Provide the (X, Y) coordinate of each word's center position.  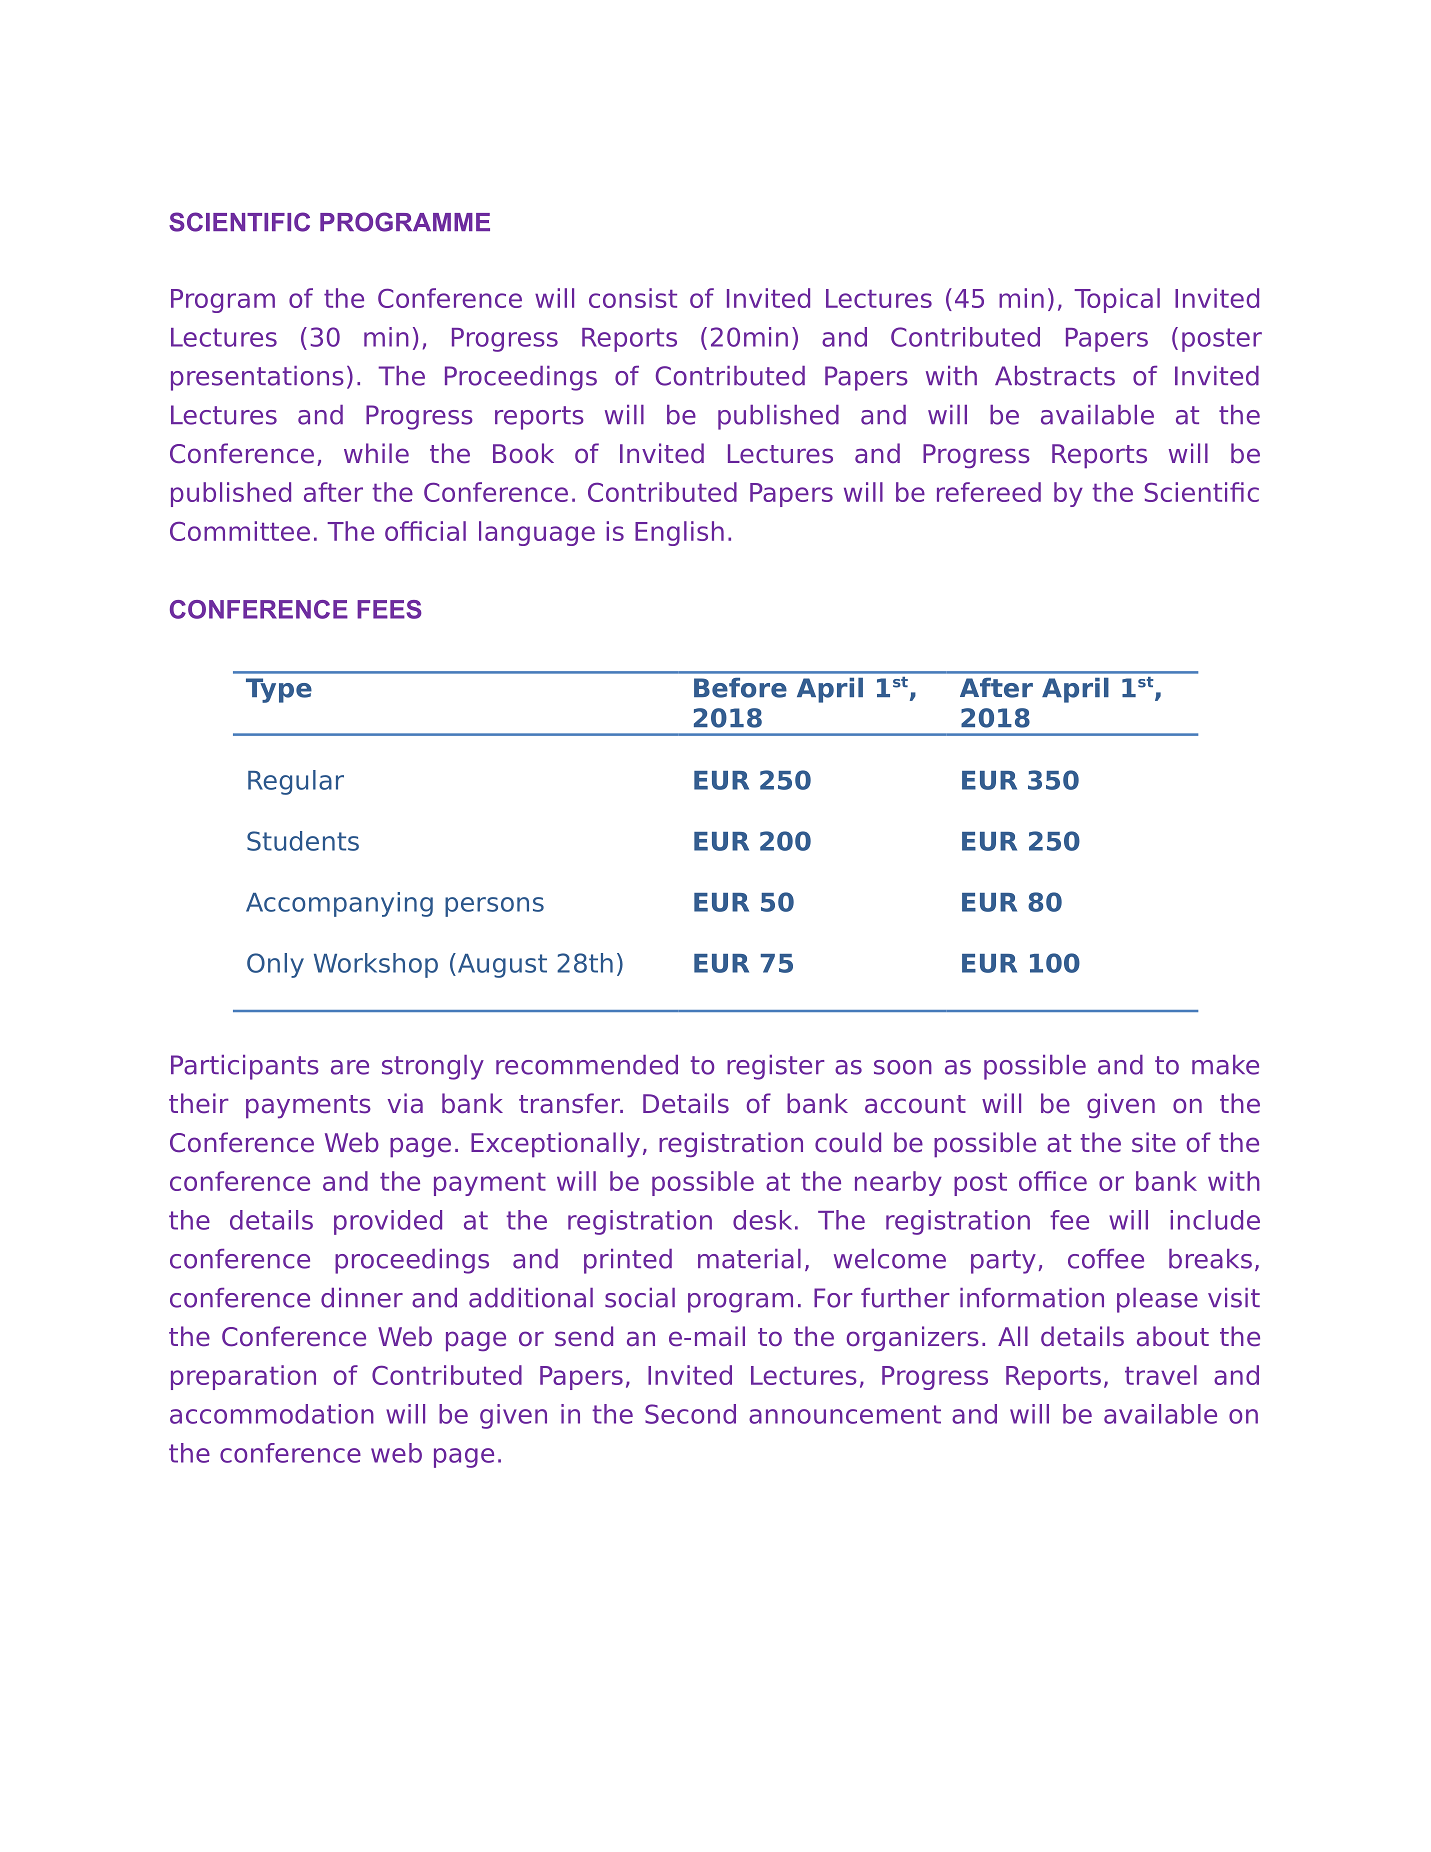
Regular (296, 782)
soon (903, 1067)
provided (388, 1222)
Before (740, 688)
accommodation (272, 1414)
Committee (240, 531)
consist (633, 298)
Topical (1117, 300)
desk (762, 1220)
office (1053, 1181)
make (1225, 1065)
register (775, 1067)
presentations (257, 378)
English (679, 533)
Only (275, 965)
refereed (989, 492)
